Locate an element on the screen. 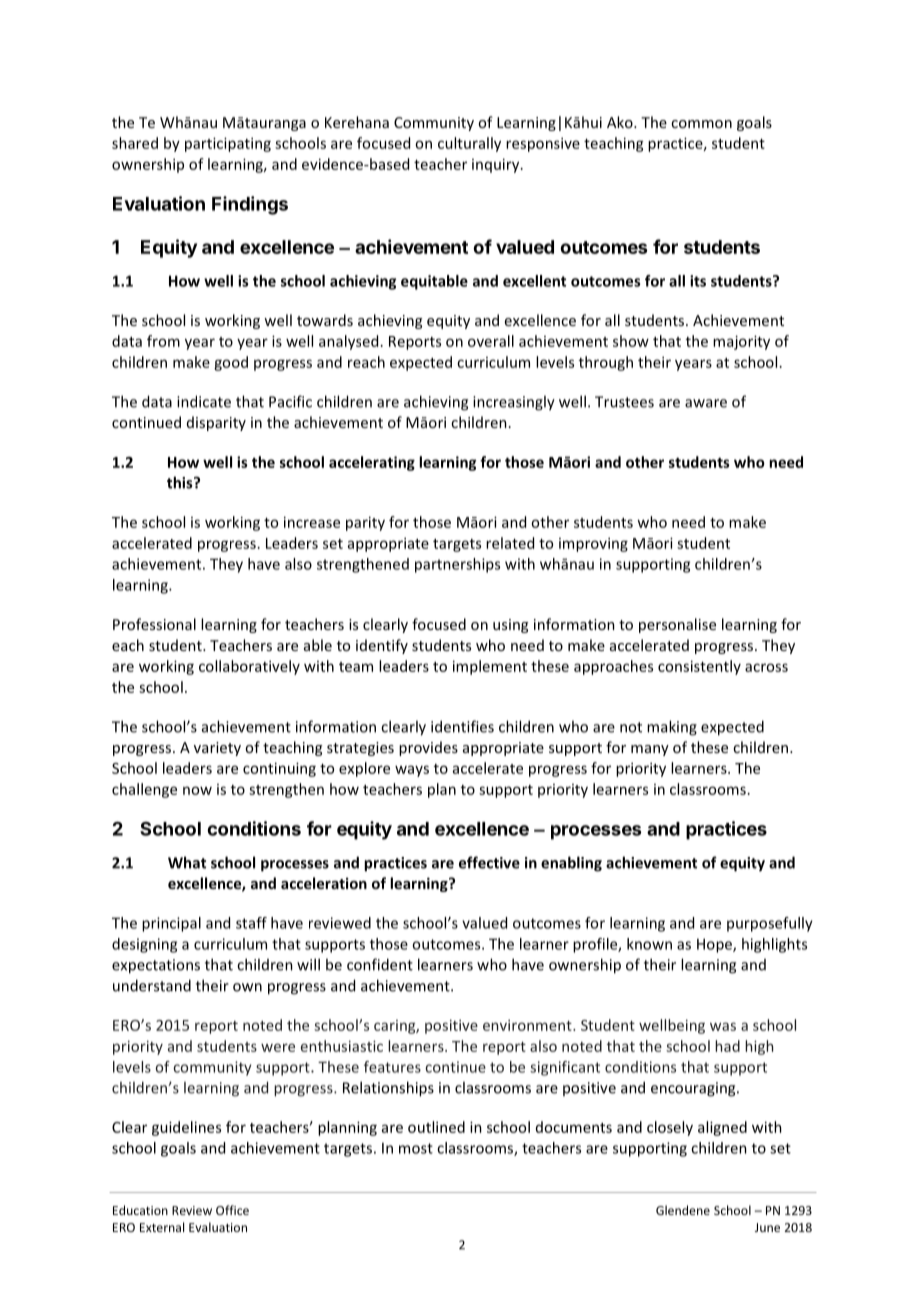 The height and width of the screenshot is (1308, 924). this is located at coordinates (181, 482).
